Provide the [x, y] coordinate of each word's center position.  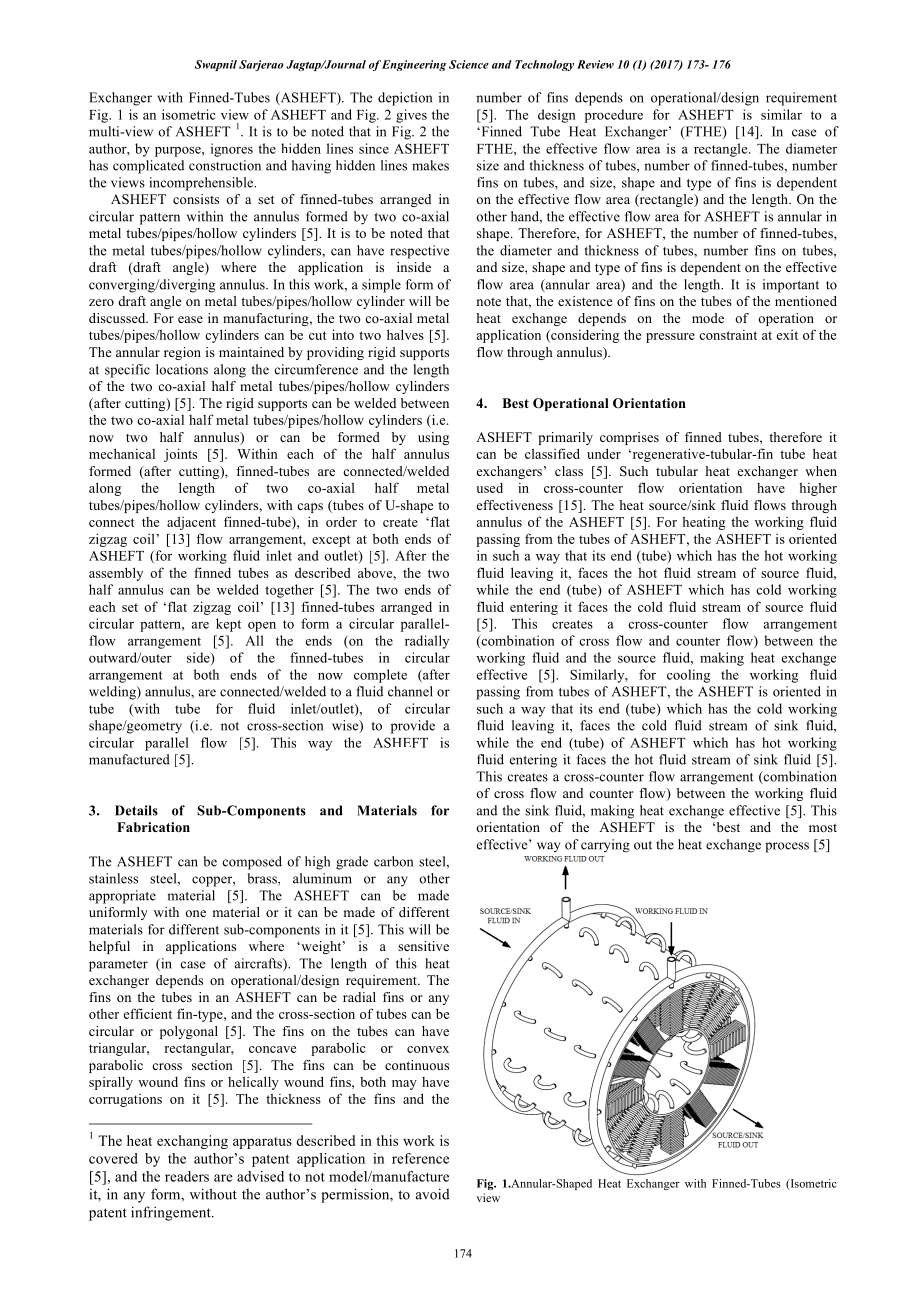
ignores [232, 150]
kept [228, 625]
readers [187, 1176]
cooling [688, 676]
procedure [614, 116]
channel [410, 691]
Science [469, 64]
